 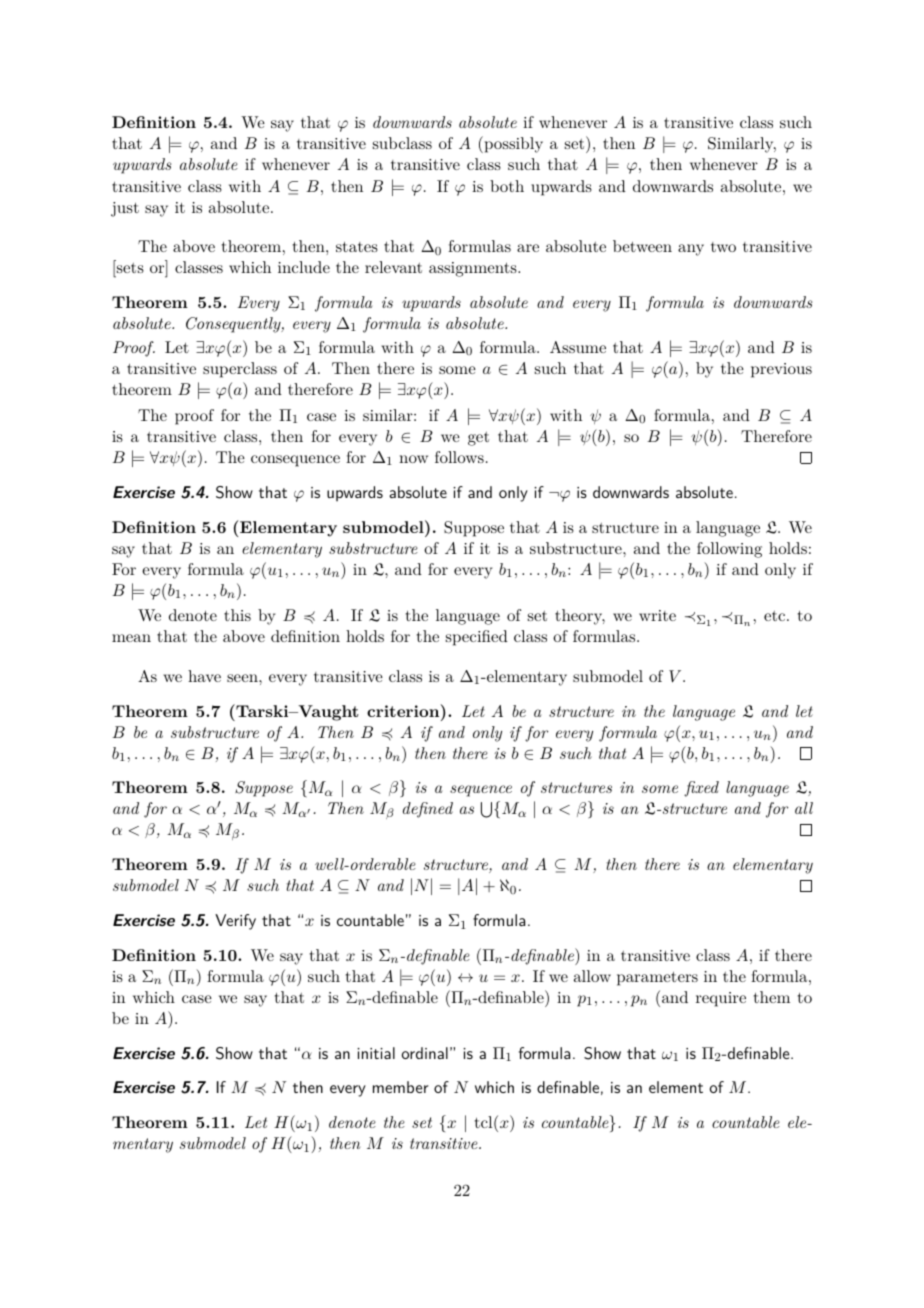 I want to click on this, so click(x=237, y=615).
